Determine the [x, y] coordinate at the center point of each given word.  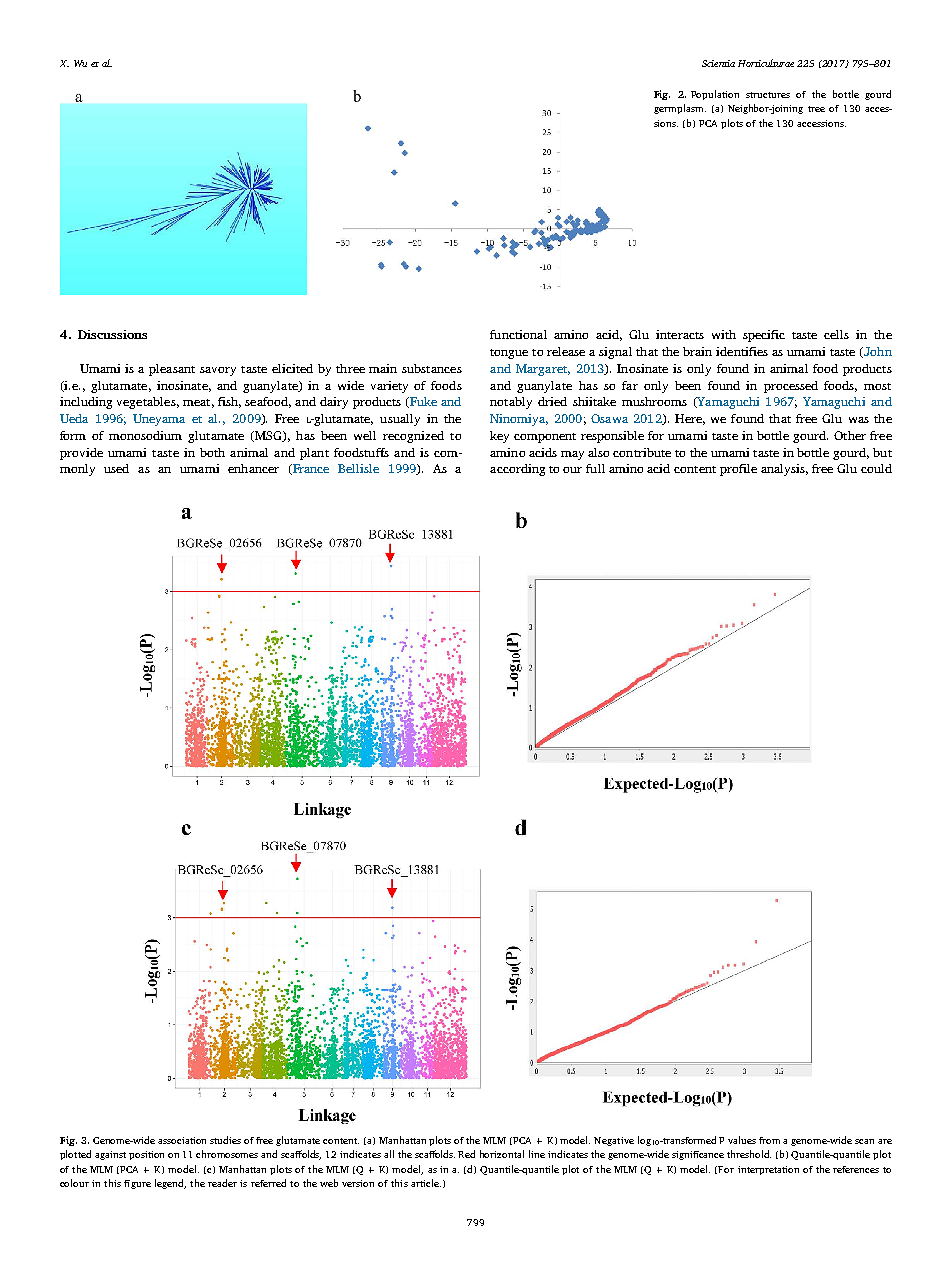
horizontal [502, 1154]
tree [816, 109]
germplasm [680, 109]
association [182, 1140]
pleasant [172, 370]
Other [850, 435]
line [537, 1154]
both [212, 452]
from [769, 1140]
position [146, 1155]
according [517, 470]
